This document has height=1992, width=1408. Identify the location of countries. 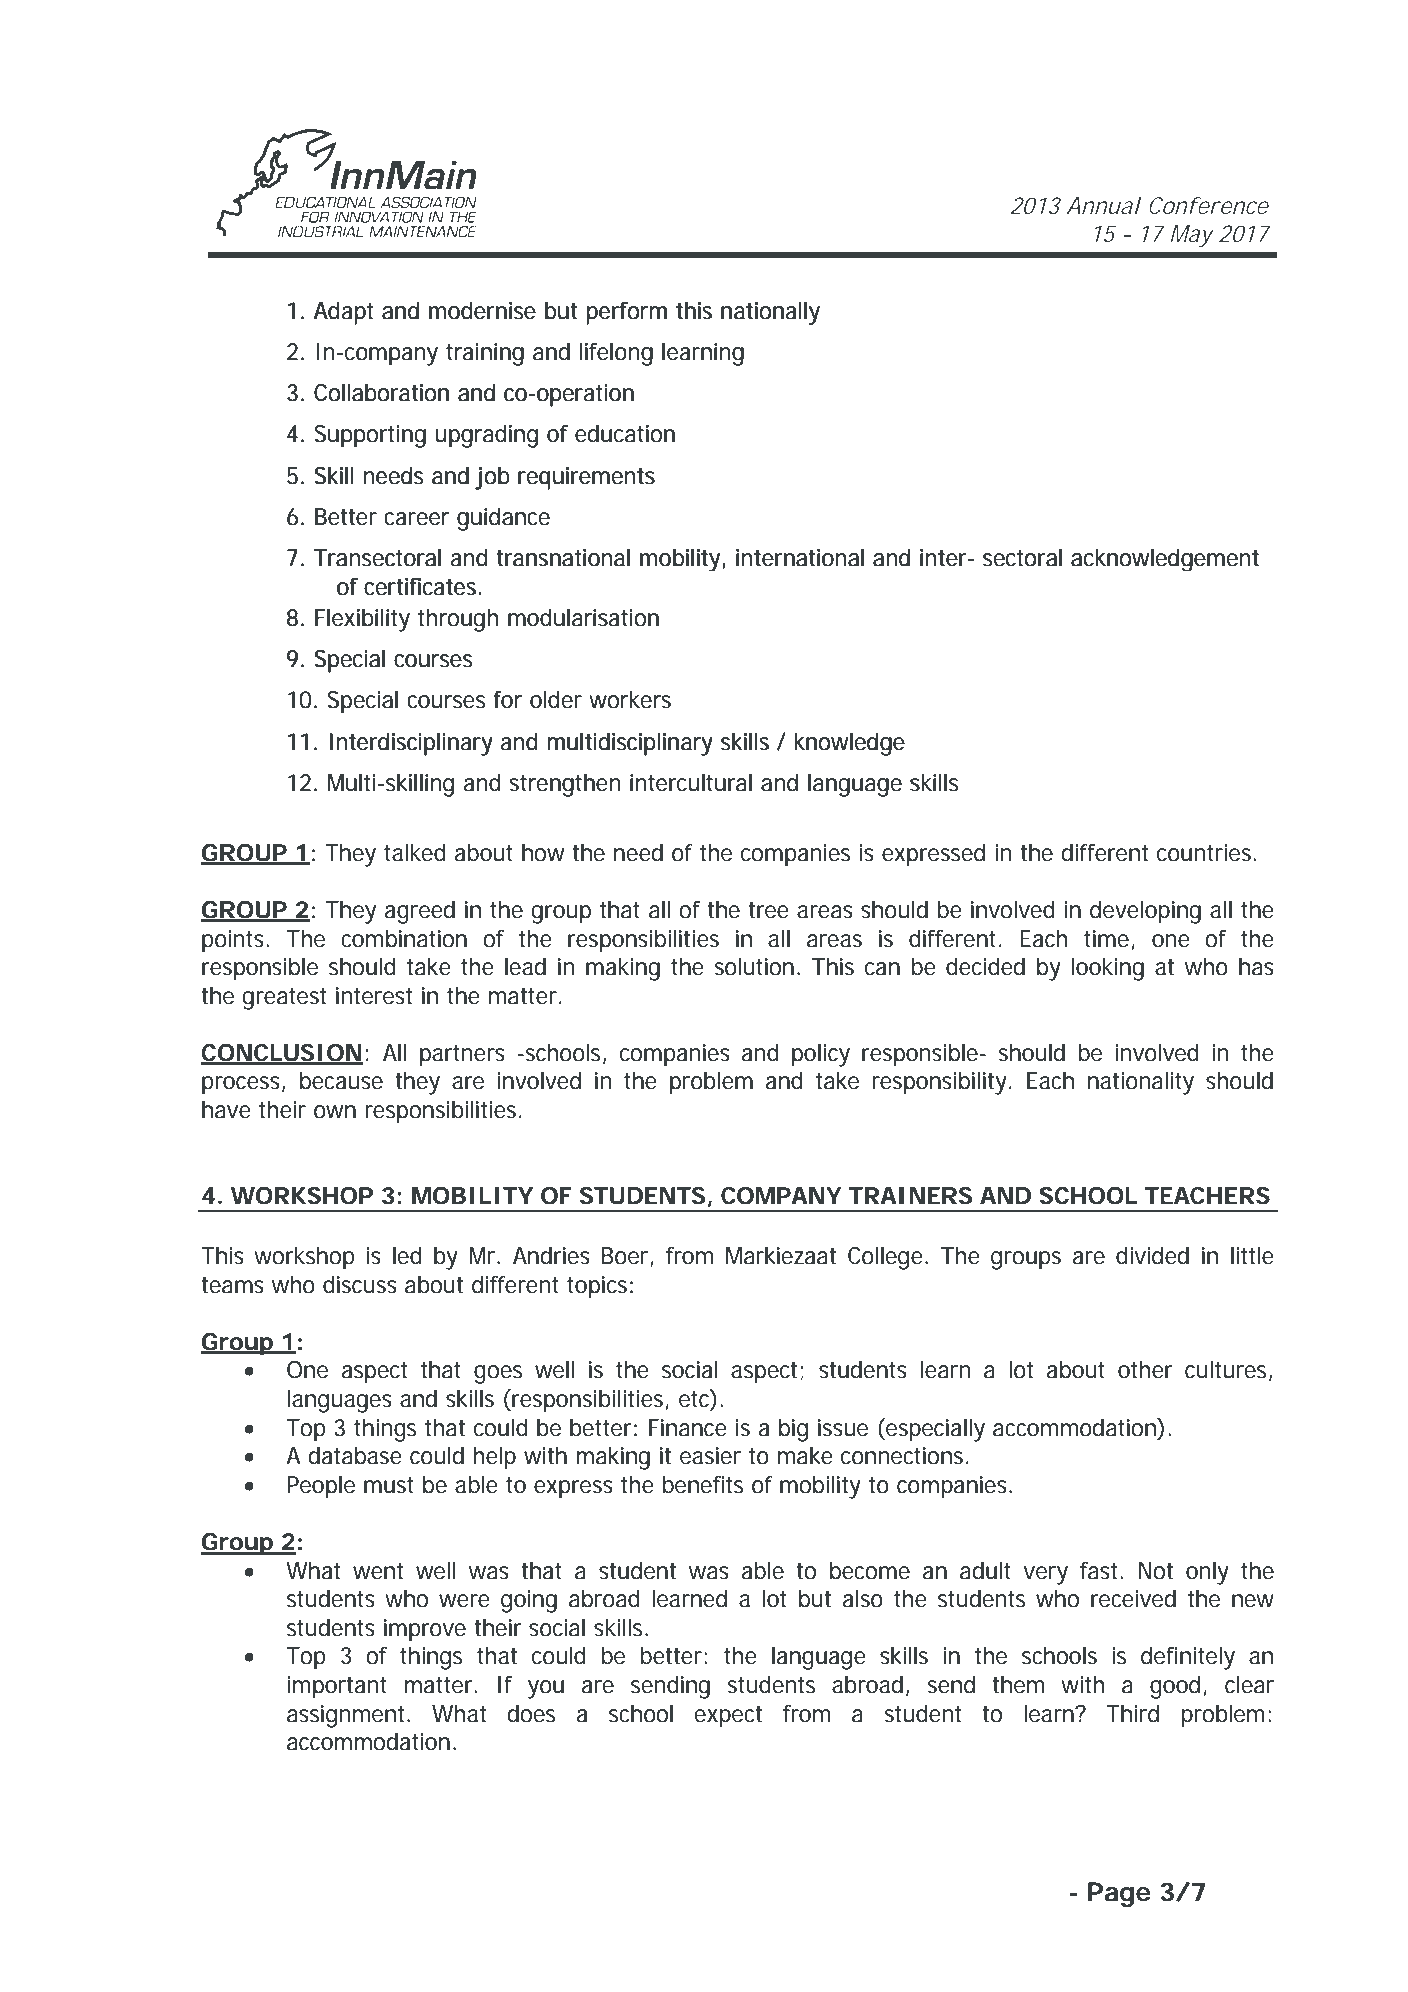
(1206, 853).
